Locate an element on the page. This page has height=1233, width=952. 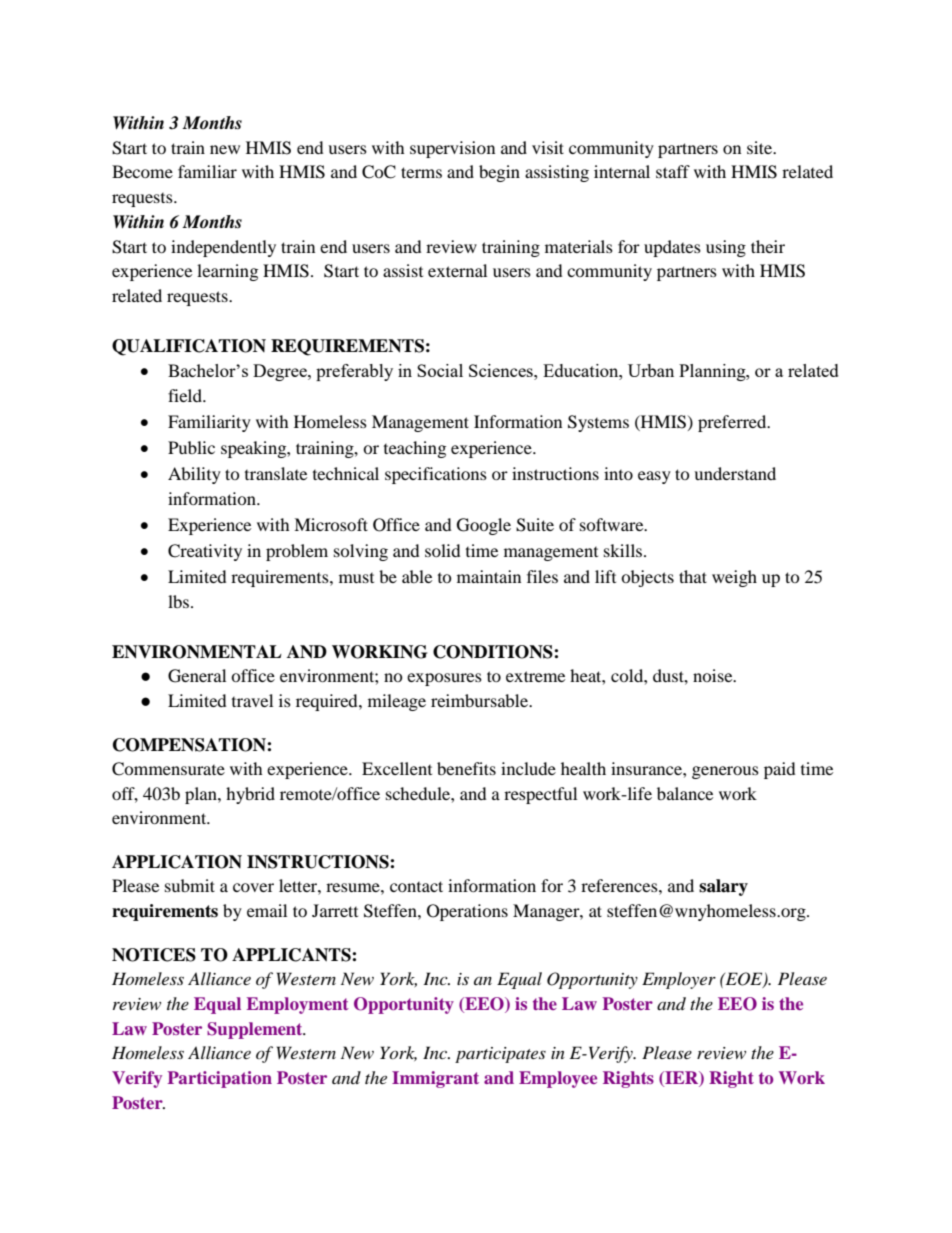
understand is located at coordinates (735, 473).
